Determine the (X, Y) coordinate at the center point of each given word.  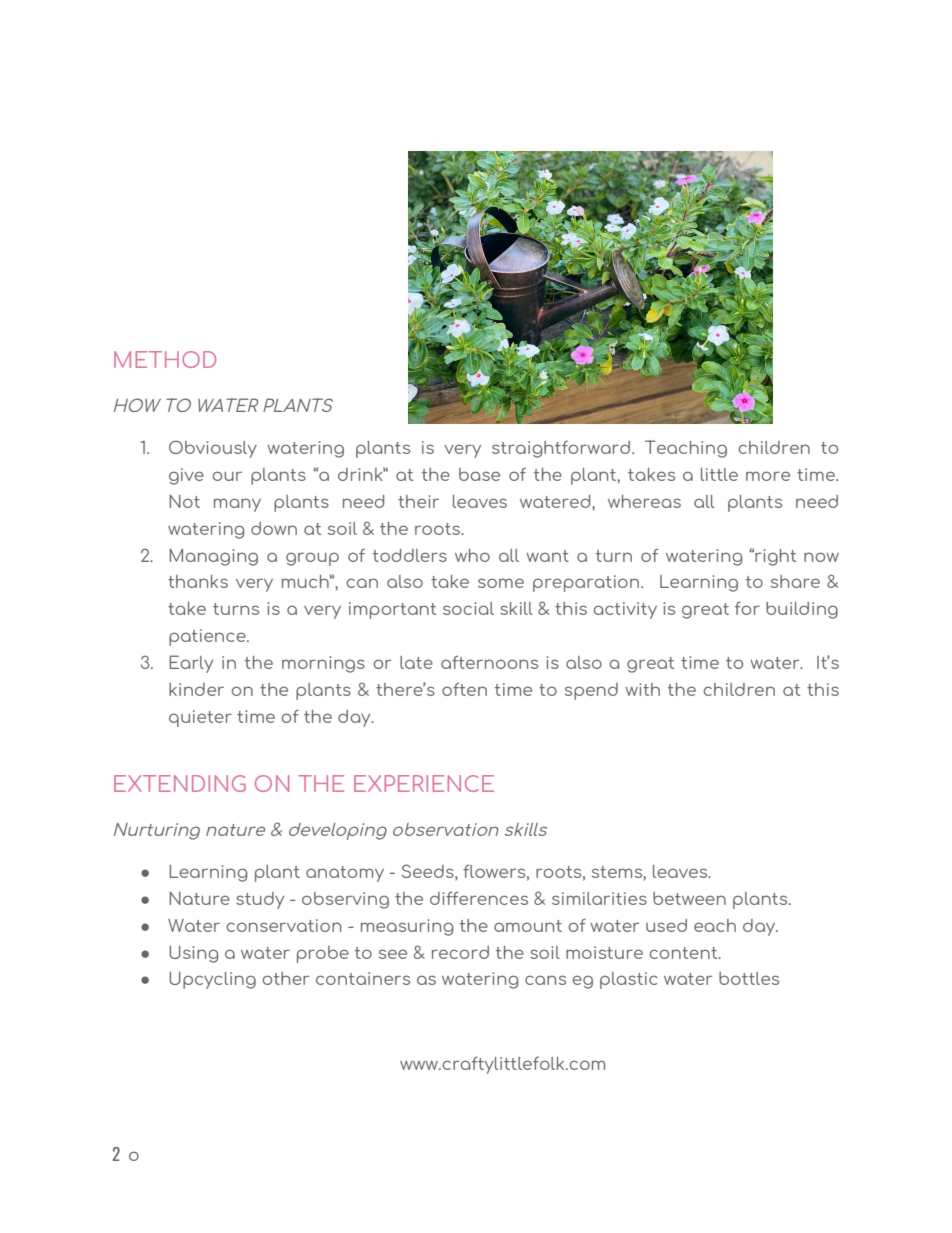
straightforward (561, 449)
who (472, 555)
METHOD (165, 359)
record (460, 952)
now (821, 557)
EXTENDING (180, 783)
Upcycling (212, 980)
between (689, 898)
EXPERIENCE (424, 783)
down (274, 528)
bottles (749, 978)
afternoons (489, 662)
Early (191, 664)
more (768, 476)
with (642, 689)
